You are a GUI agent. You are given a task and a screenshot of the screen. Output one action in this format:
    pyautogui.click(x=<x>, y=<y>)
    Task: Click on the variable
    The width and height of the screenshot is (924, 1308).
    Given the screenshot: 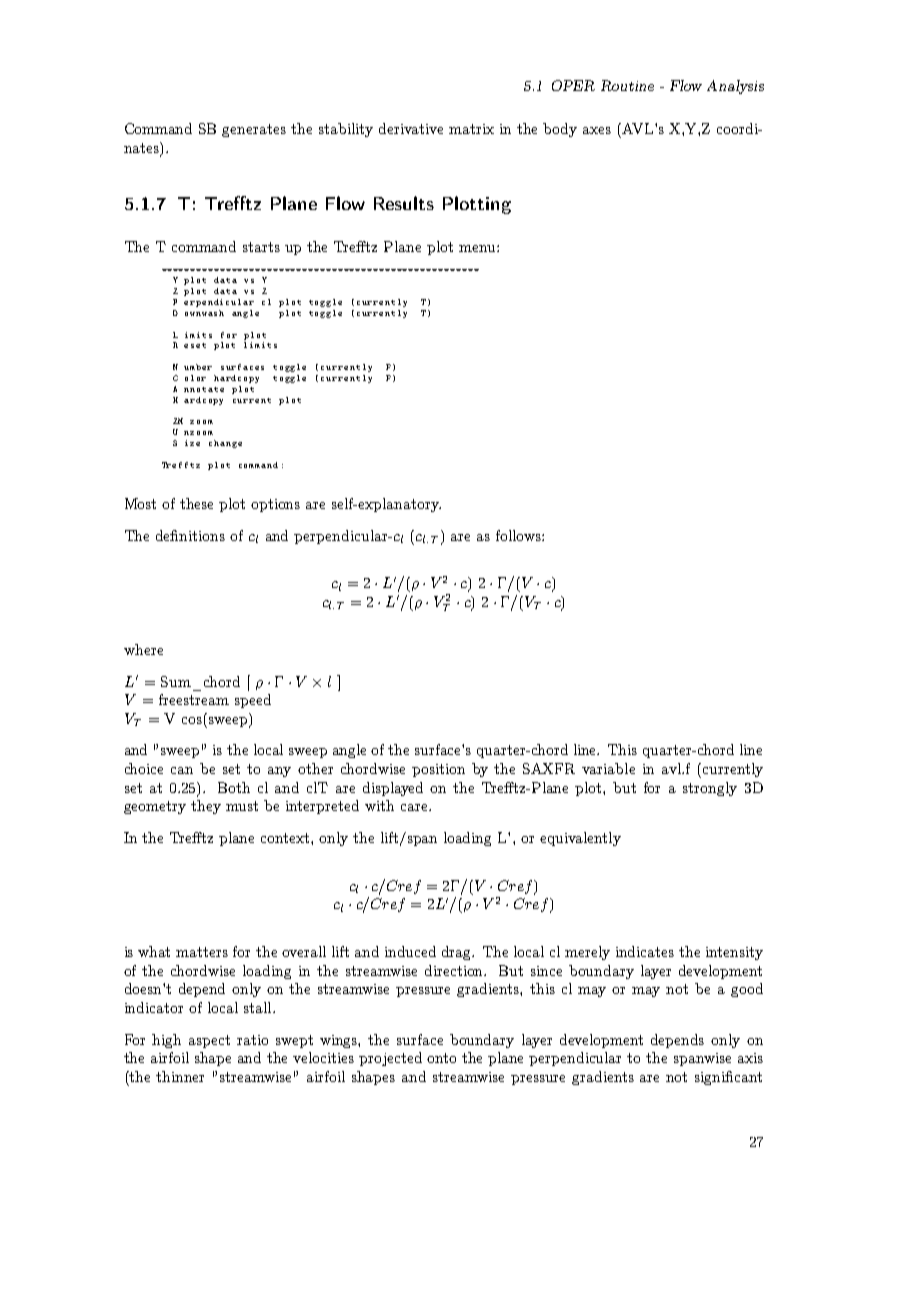 What is the action you would take?
    pyautogui.click(x=608, y=768)
